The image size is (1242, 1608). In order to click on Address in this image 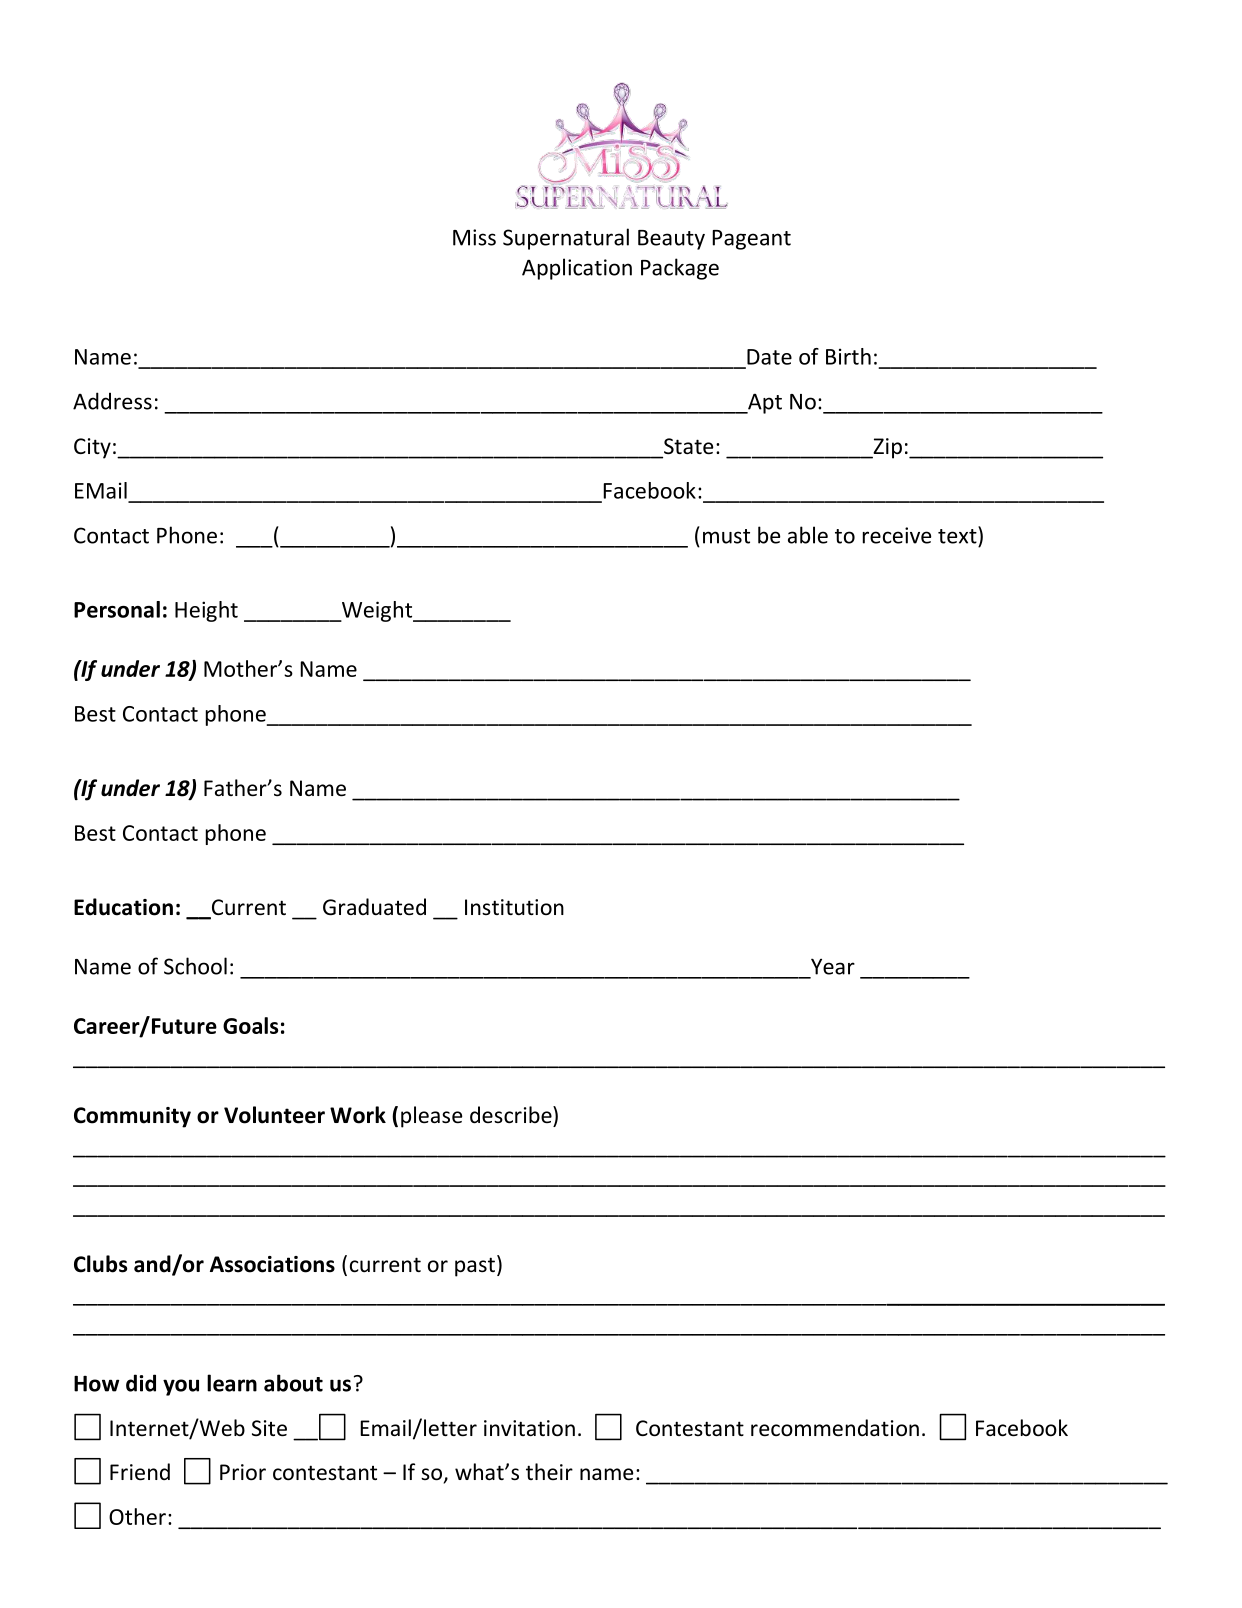, I will do `click(112, 401)`.
